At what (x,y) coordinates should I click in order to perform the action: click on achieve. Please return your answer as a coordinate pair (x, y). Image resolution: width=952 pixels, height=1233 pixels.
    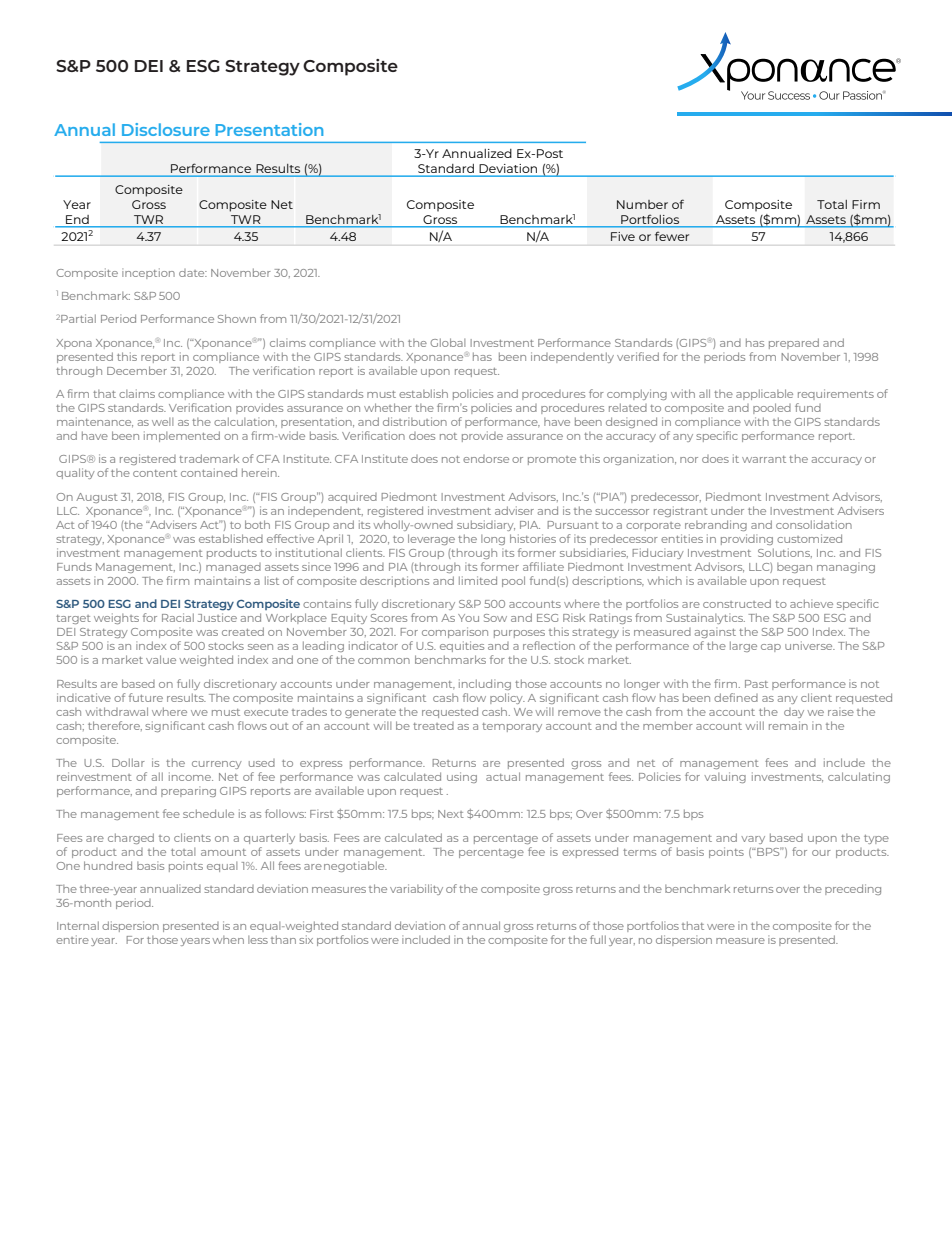
    Looking at the image, I should click on (811, 603).
